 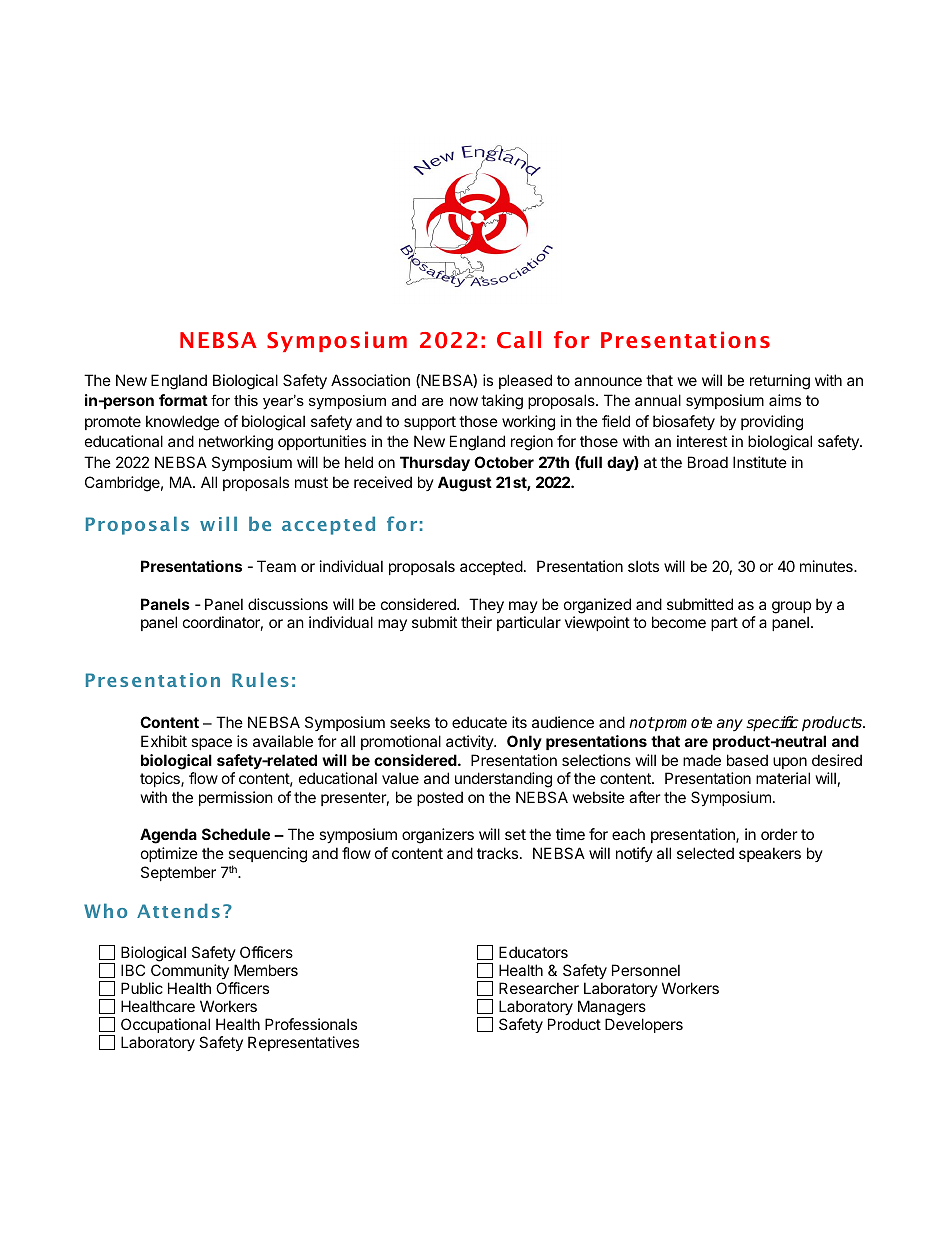 What do you see at coordinates (183, 400) in the screenshot?
I see `format` at bounding box center [183, 400].
